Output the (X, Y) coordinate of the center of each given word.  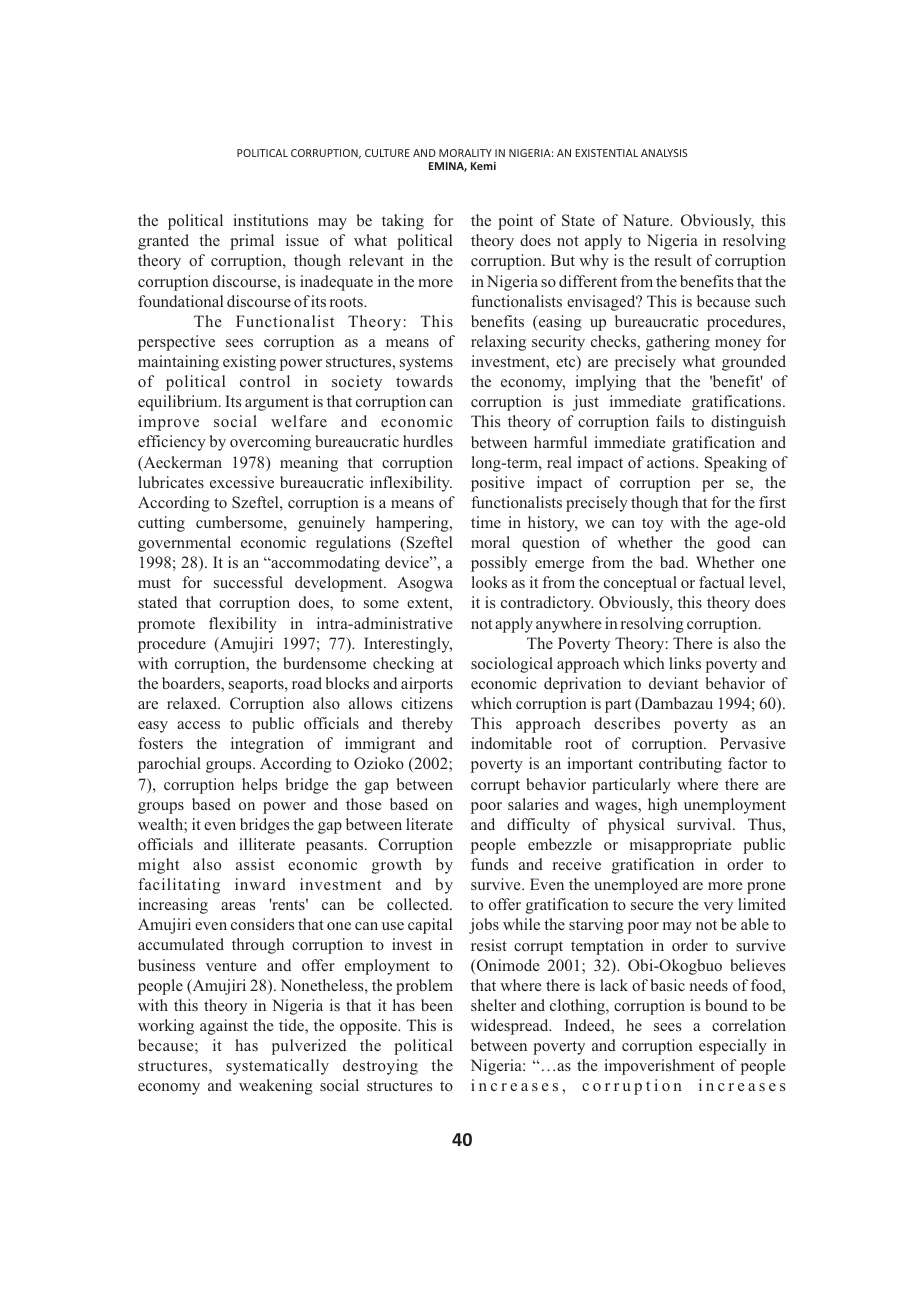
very (718, 908)
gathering (678, 343)
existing (249, 363)
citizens (427, 703)
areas (238, 906)
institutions (270, 220)
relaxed (193, 703)
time (486, 522)
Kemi (483, 166)
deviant (673, 683)
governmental (184, 544)
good (733, 544)
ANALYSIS (664, 153)
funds (489, 864)
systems (426, 364)
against (224, 1027)
